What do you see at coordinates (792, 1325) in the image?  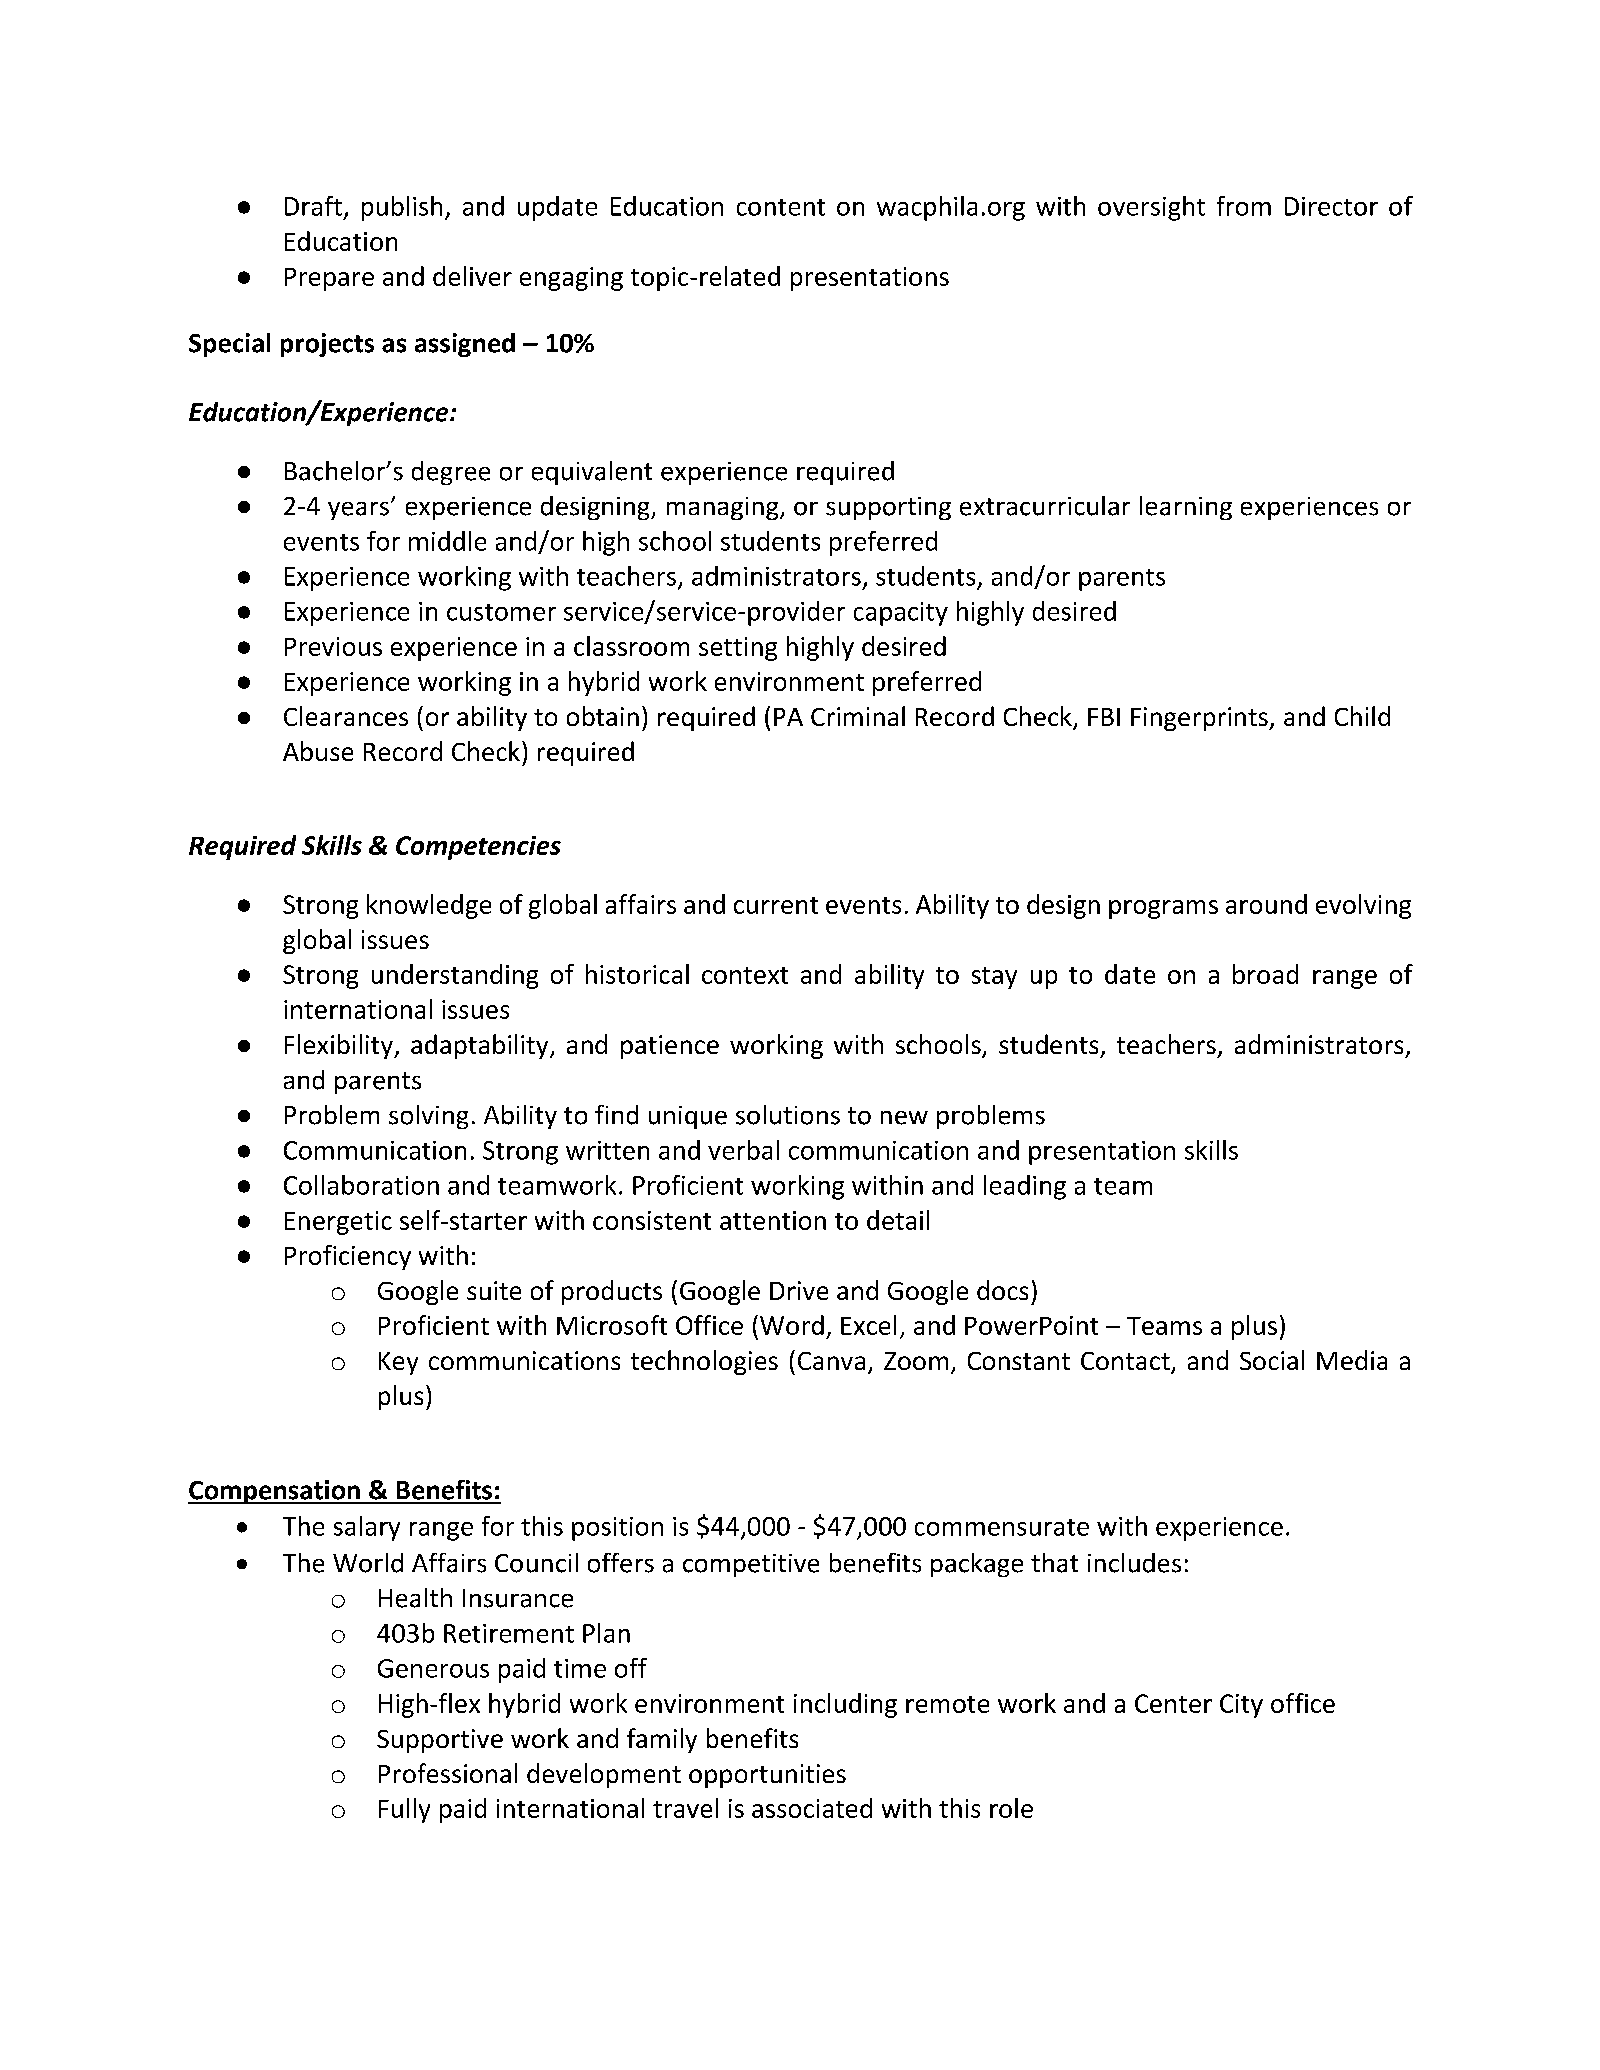 I see `Word` at bounding box center [792, 1325].
